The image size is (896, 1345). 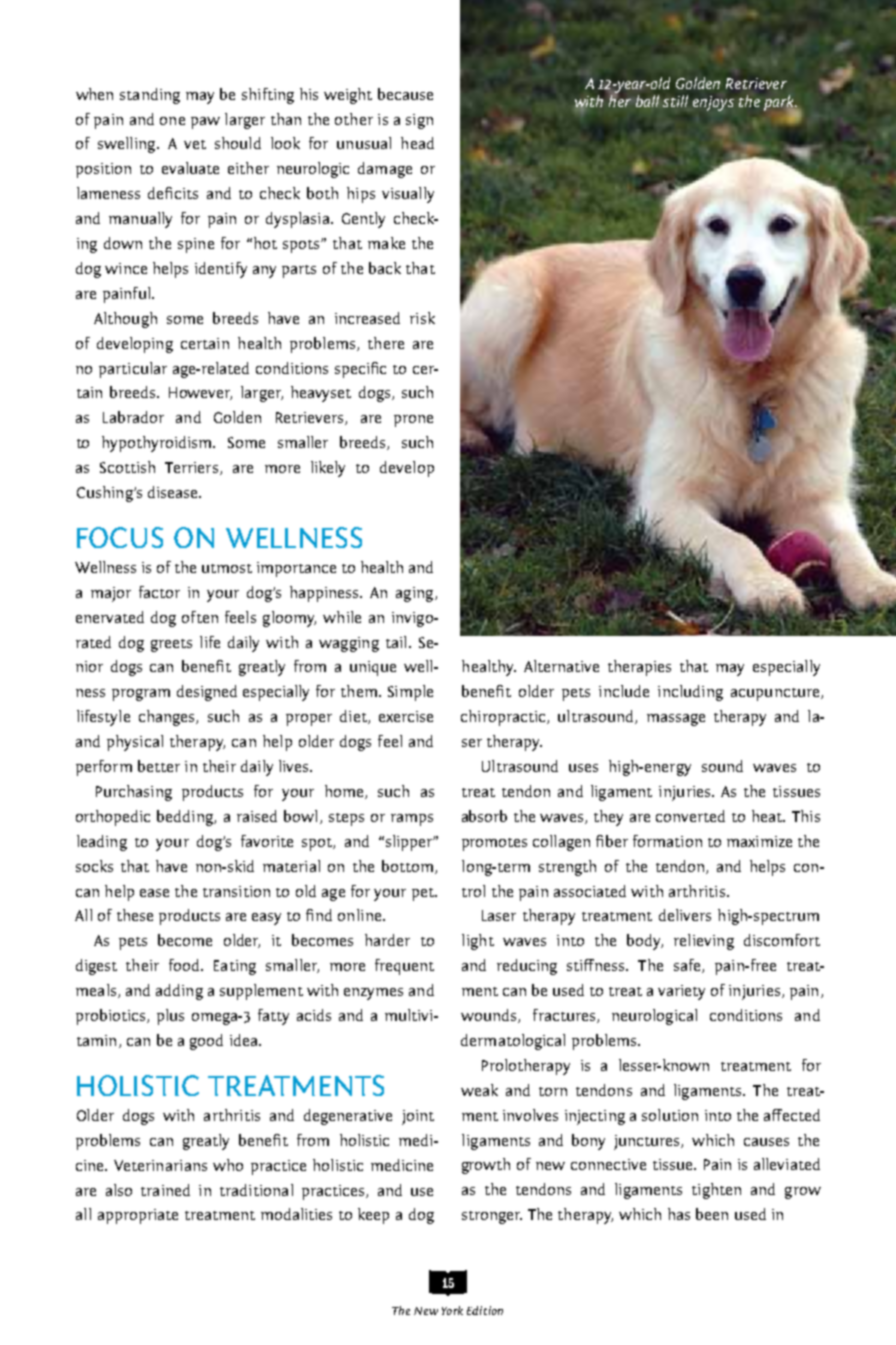 What do you see at coordinates (410, 693) in the page?
I see `Simple` at bounding box center [410, 693].
